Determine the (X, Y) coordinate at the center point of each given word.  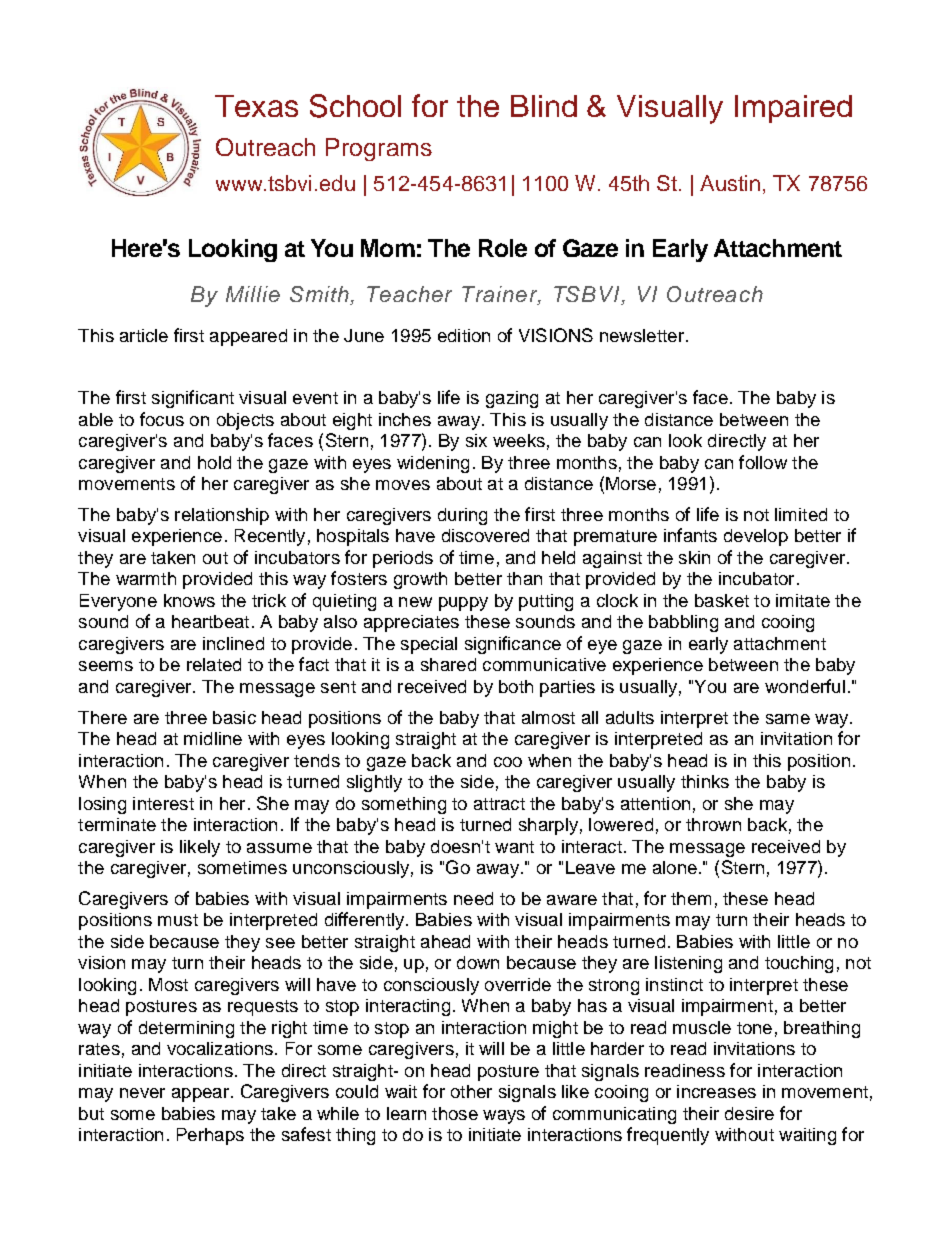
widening (433, 464)
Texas (256, 106)
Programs (379, 149)
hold (214, 462)
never (142, 1093)
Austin (730, 183)
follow (763, 462)
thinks (705, 781)
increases (716, 1091)
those (455, 1113)
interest (163, 803)
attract (499, 804)
